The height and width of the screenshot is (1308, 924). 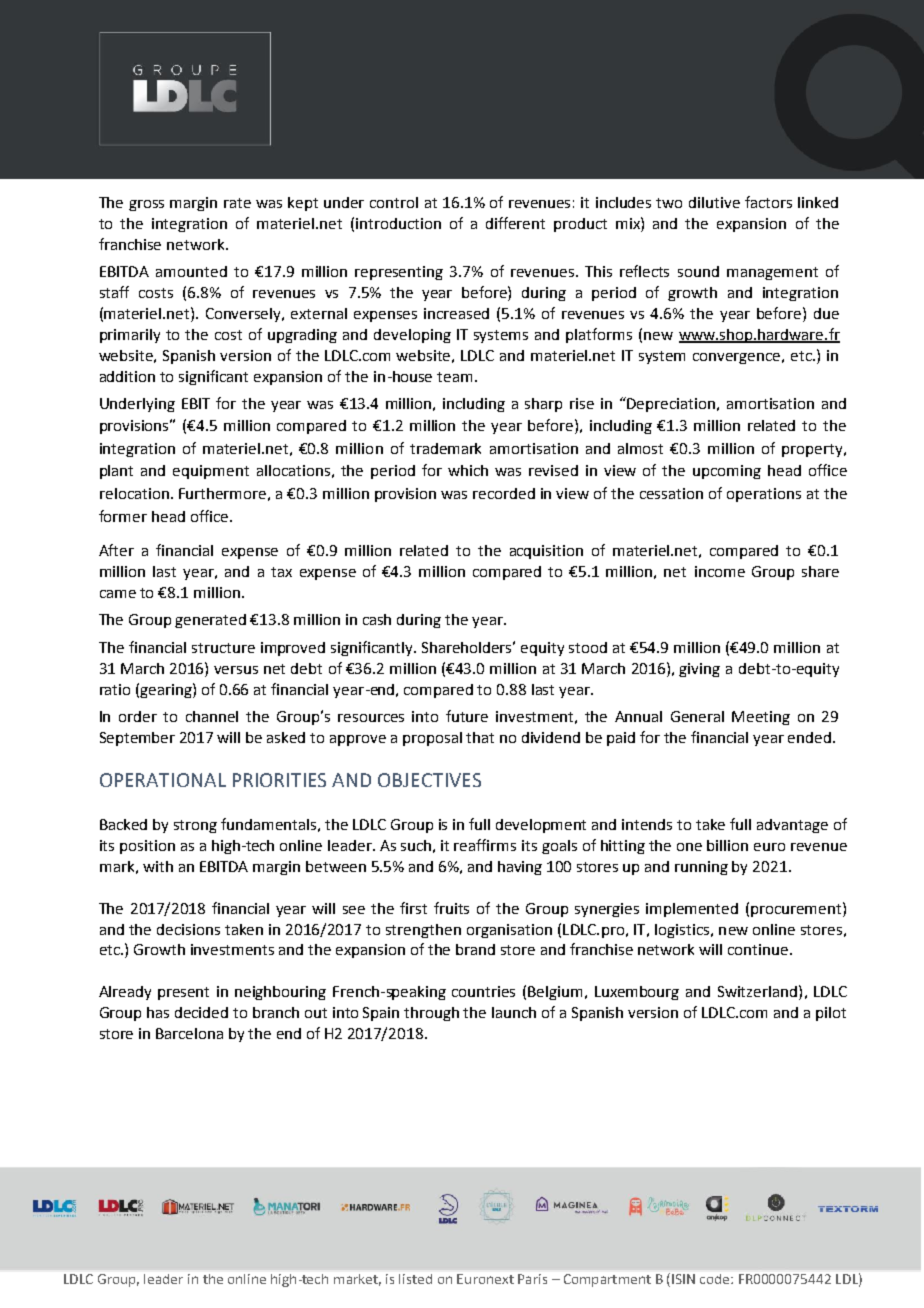 What do you see at coordinates (515, 223) in the screenshot?
I see `different` at bounding box center [515, 223].
